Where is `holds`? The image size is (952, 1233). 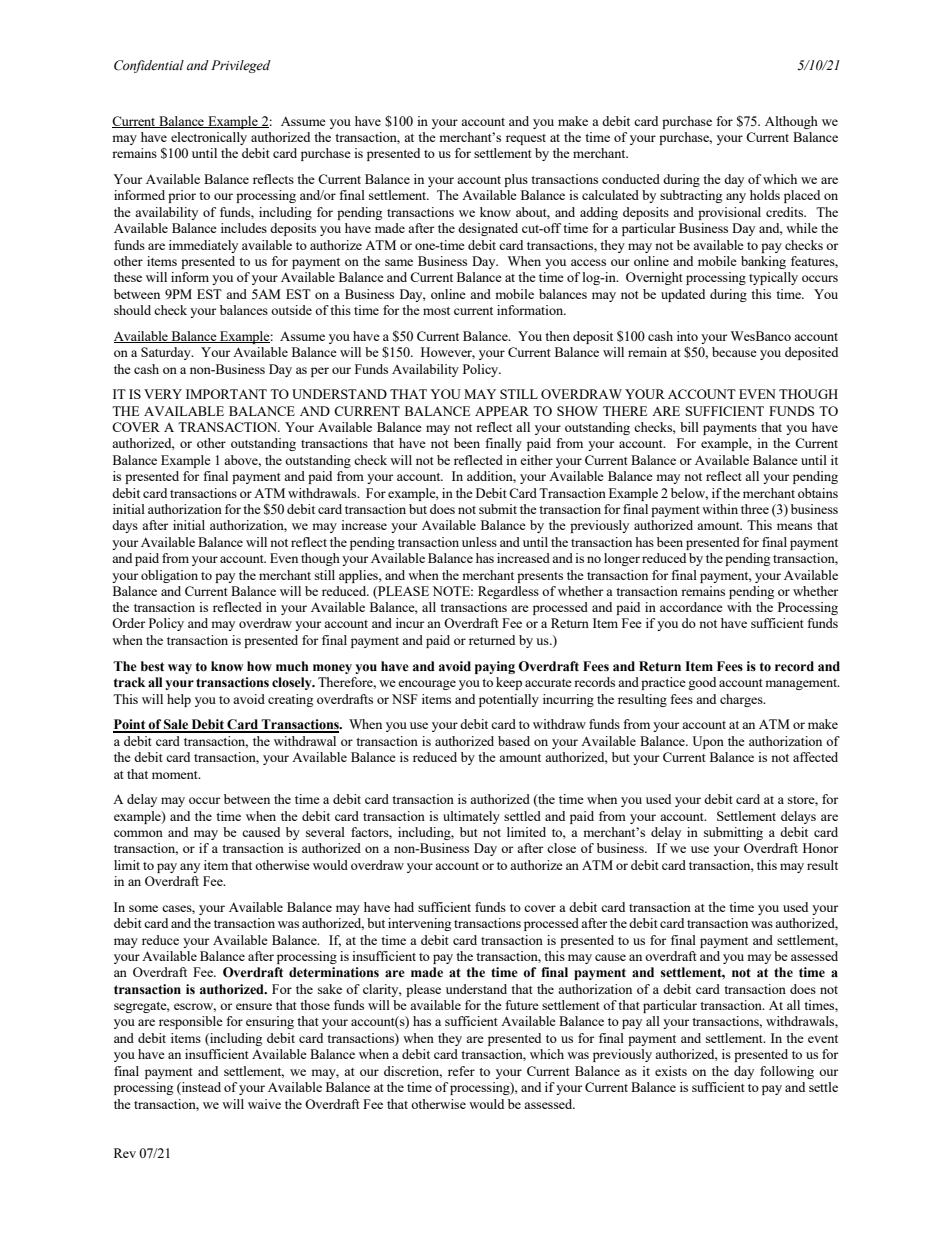
holds is located at coordinates (765, 195).
